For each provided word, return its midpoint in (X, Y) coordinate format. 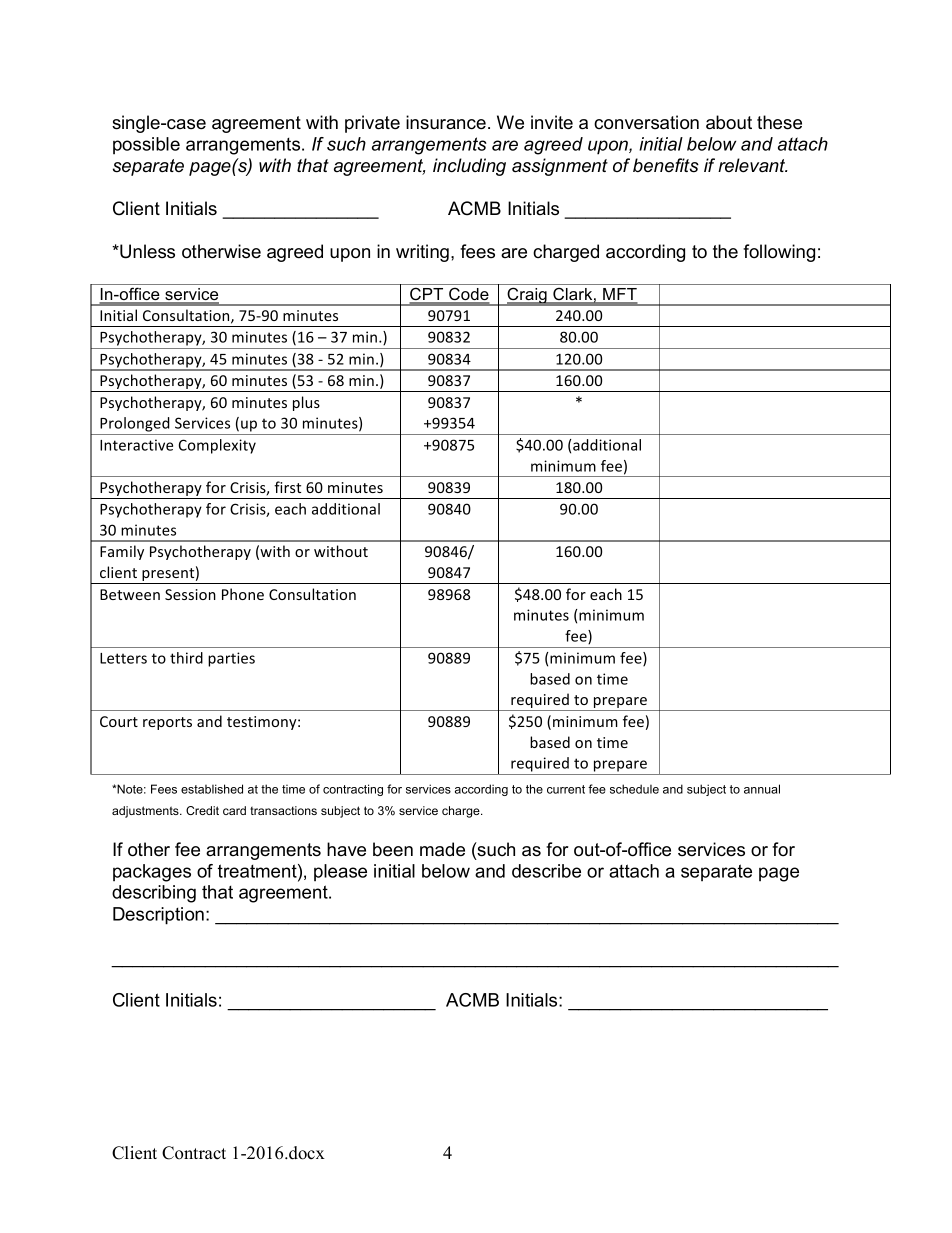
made (442, 849)
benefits (666, 165)
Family (122, 552)
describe (546, 871)
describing (154, 894)
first (287, 487)
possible (146, 145)
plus (306, 403)
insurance (446, 122)
